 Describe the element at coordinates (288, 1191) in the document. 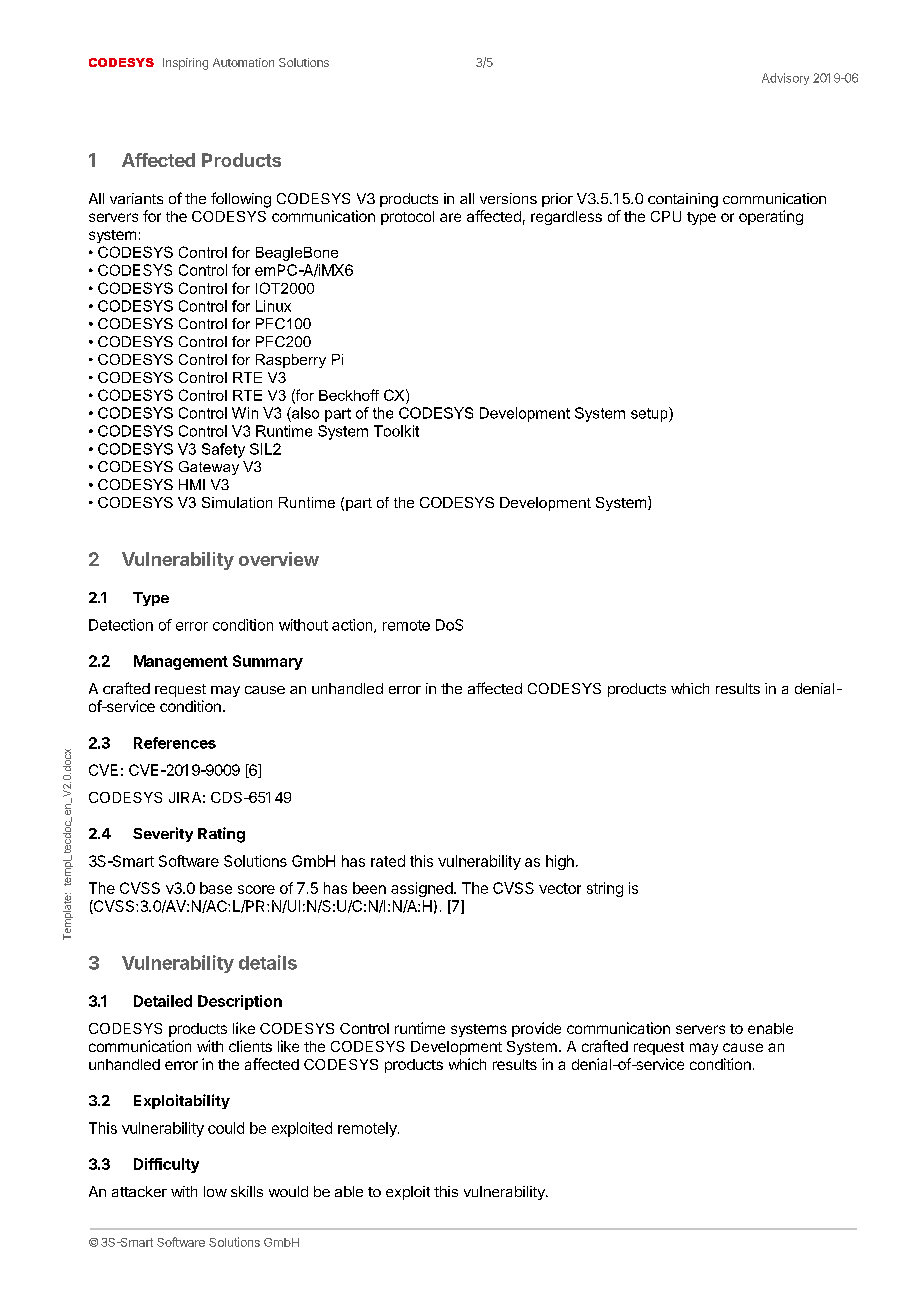

I see `would` at that location.
